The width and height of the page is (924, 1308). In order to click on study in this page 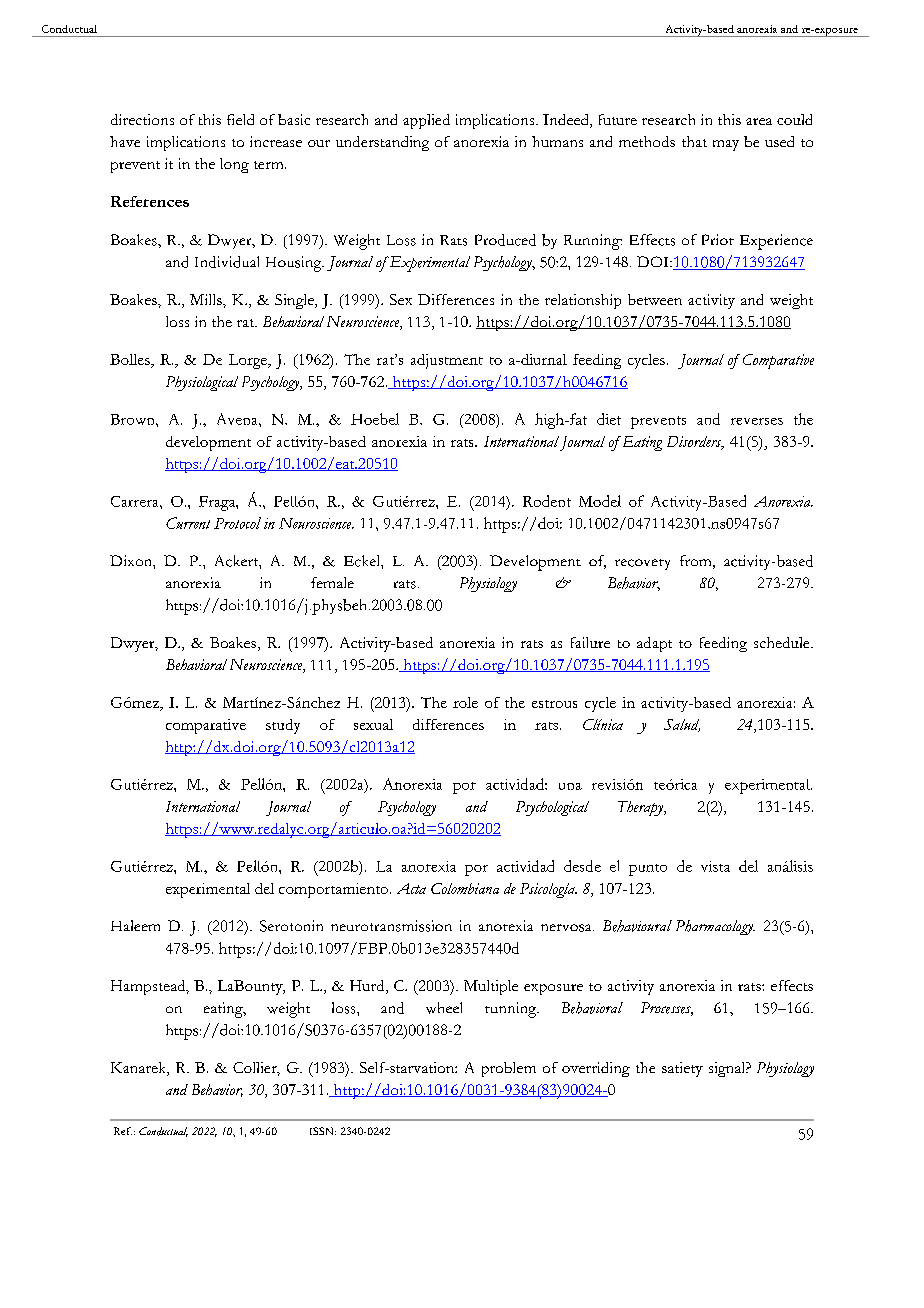, I will do `click(283, 726)`.
